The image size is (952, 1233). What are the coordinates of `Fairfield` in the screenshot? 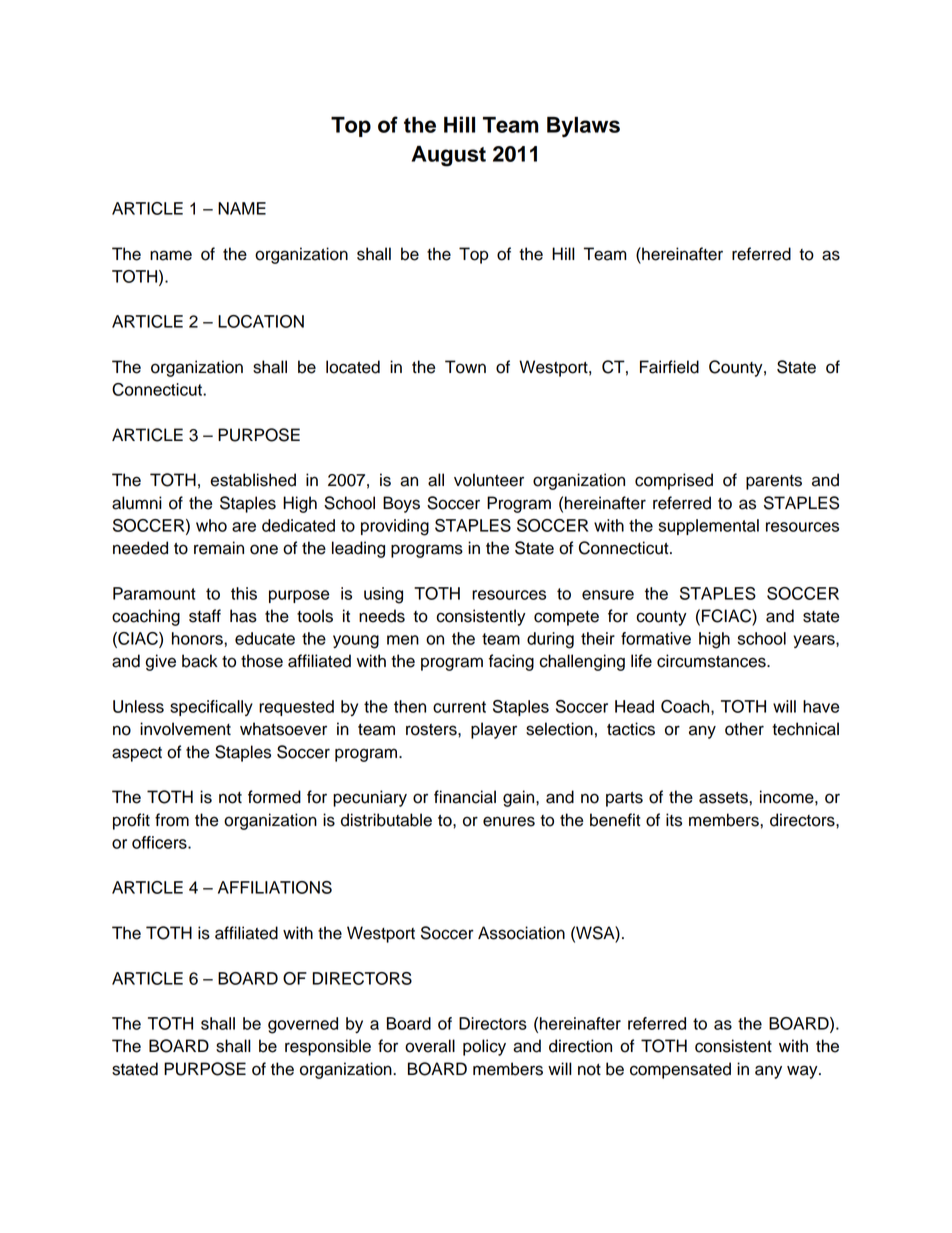 It's located at (669, 367).
